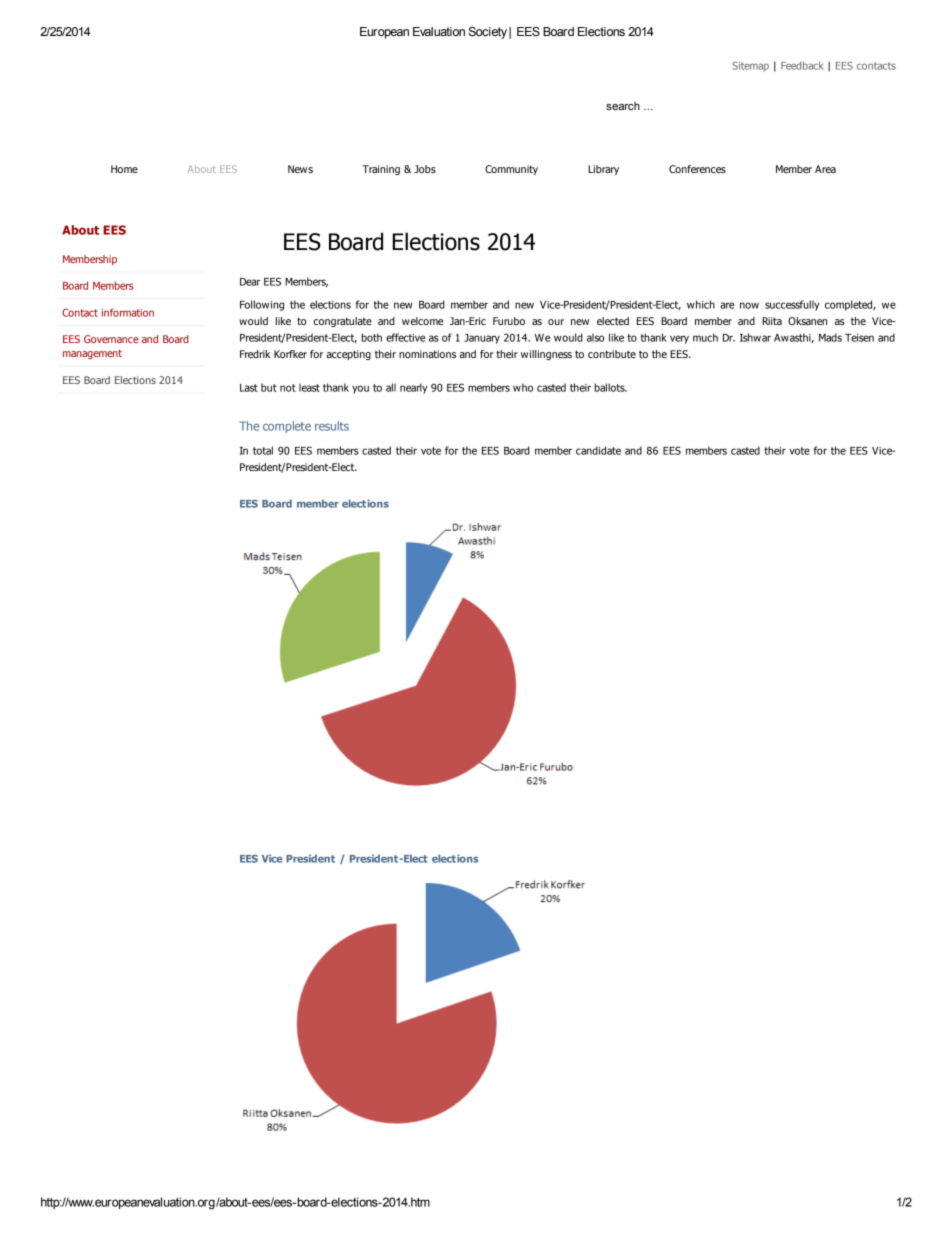 The image size is (952, 1233). What do you see at coordinates (750, 67) in the page?
I see `Sitemap` at bounding box center [750, 67].
